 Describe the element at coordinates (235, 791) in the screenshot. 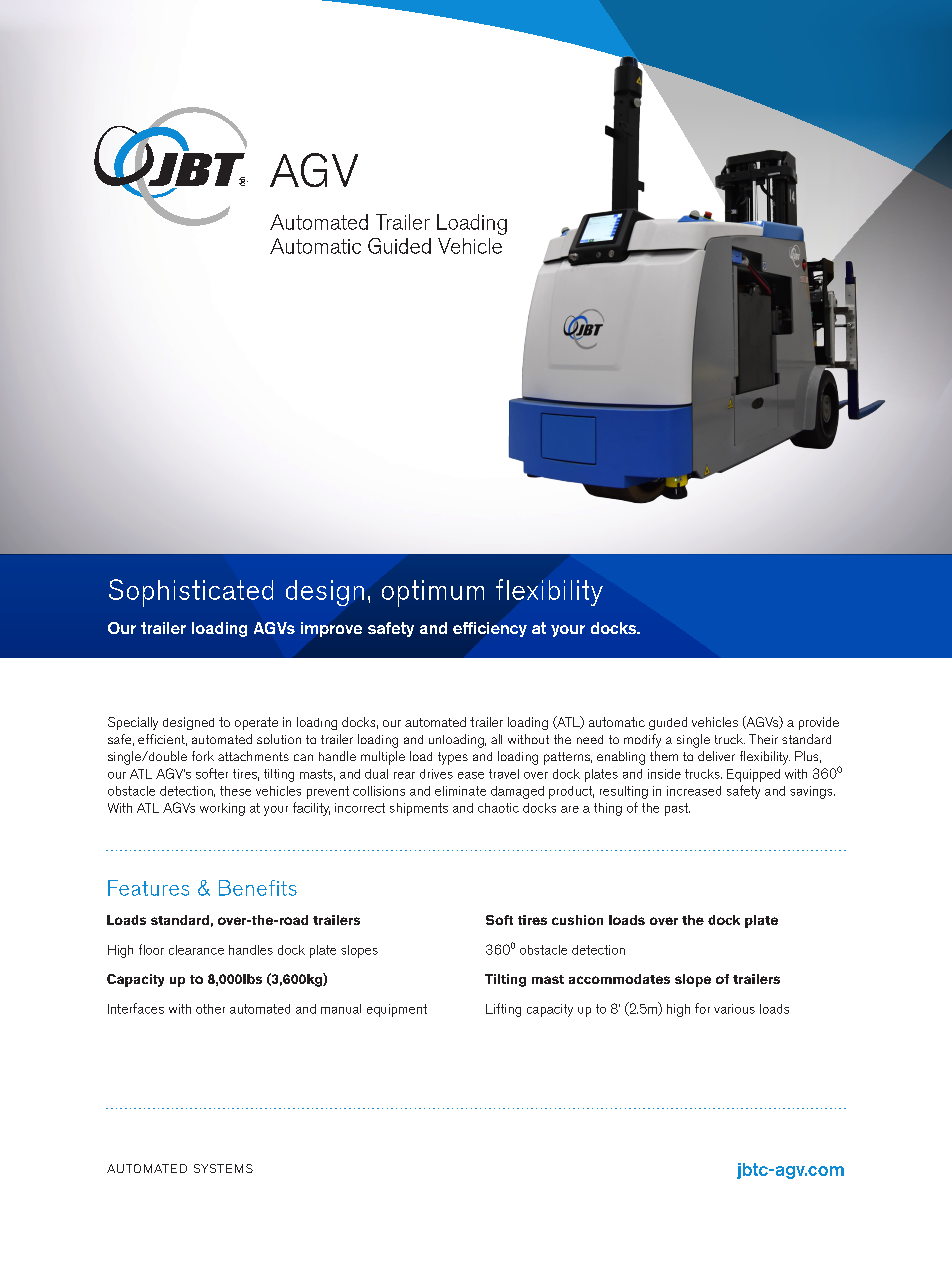

I see `these` at that location.
